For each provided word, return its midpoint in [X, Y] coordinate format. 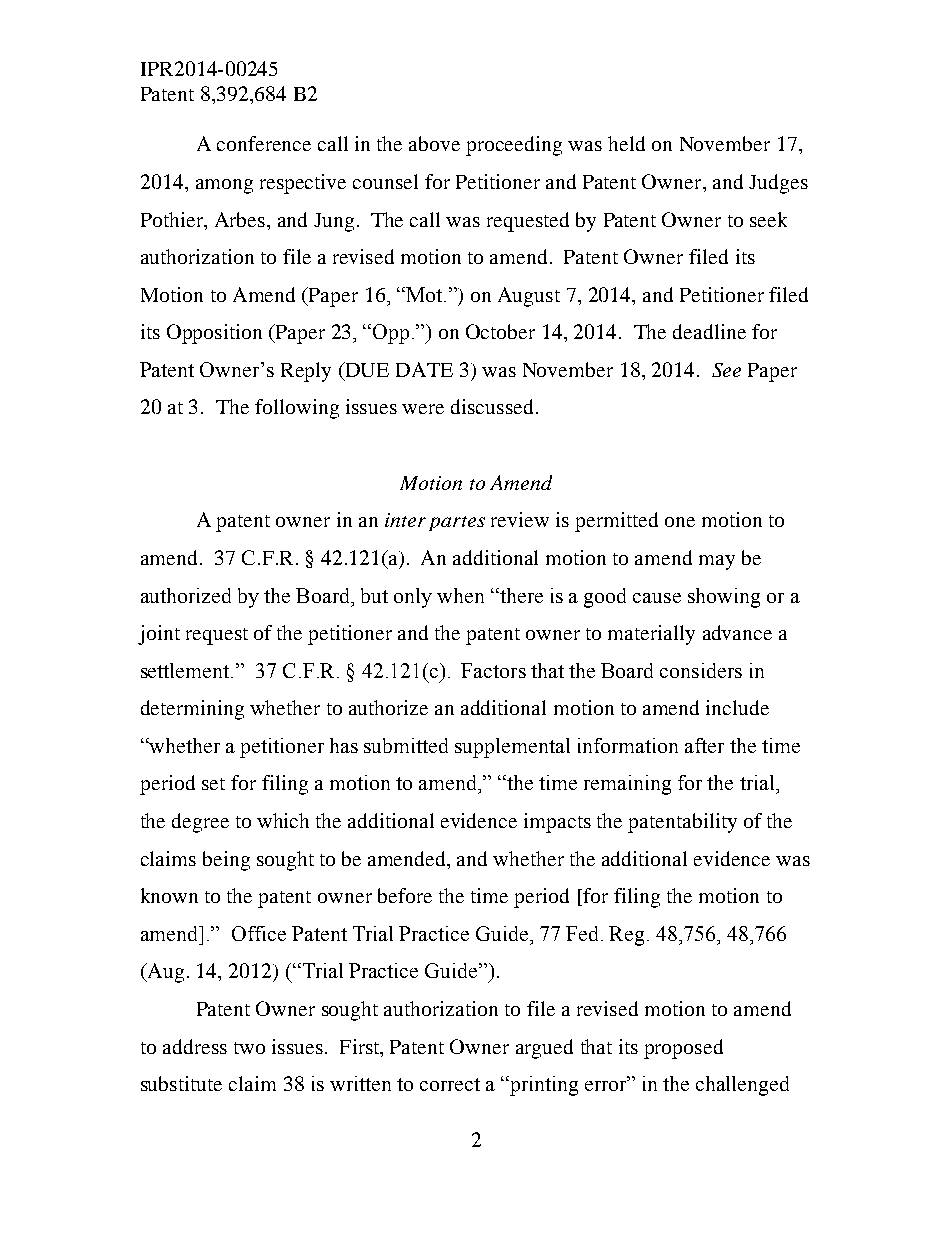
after [704, 745]
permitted [616, 522]
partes [457, 523]
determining [192, 710]
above [434, 143]
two [249, 1048]
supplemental [512, 748]
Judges [778, 184]
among [224, 186]
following [297, 409]
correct [450, 1084]
